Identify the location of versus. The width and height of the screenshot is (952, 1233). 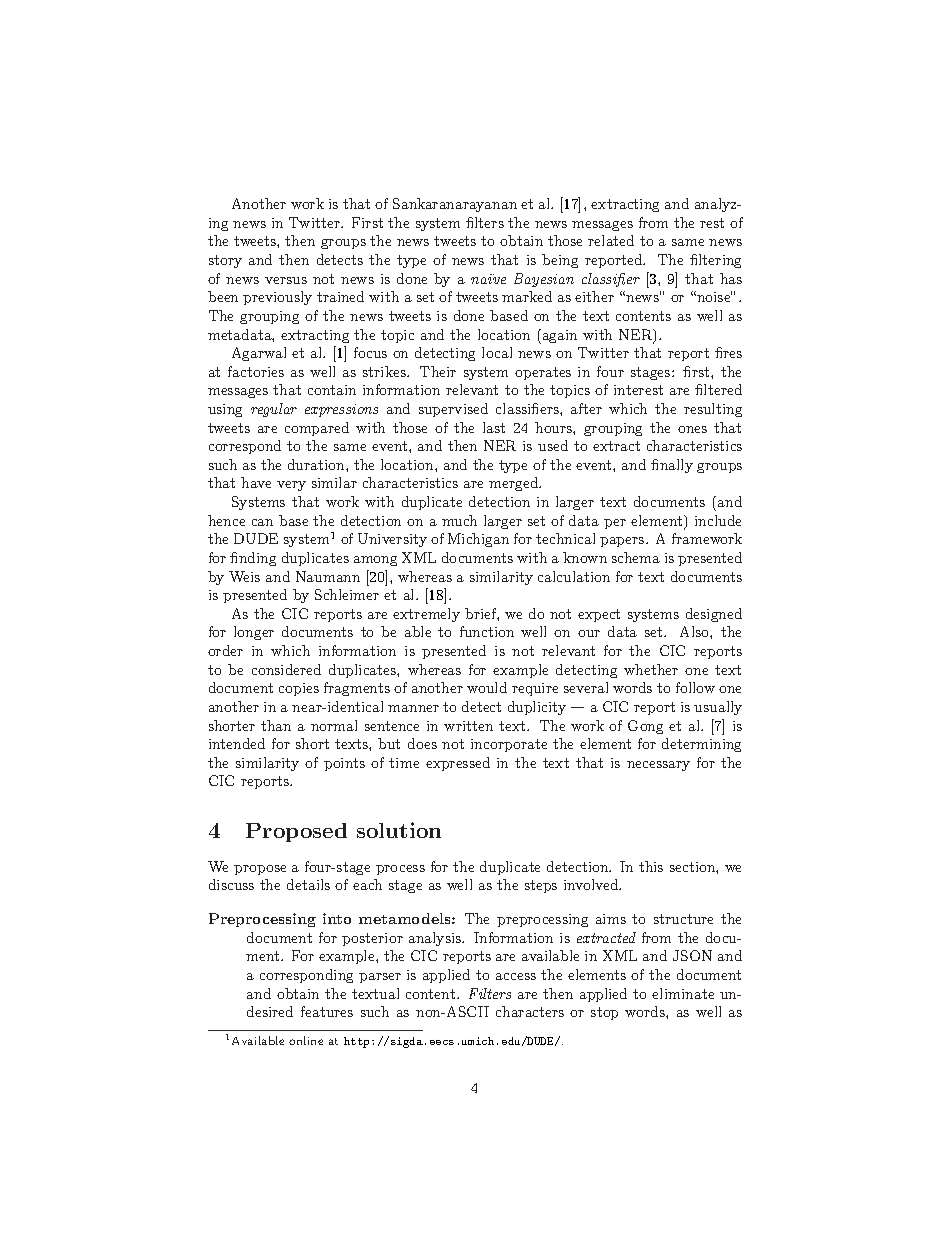
(286, 280).
